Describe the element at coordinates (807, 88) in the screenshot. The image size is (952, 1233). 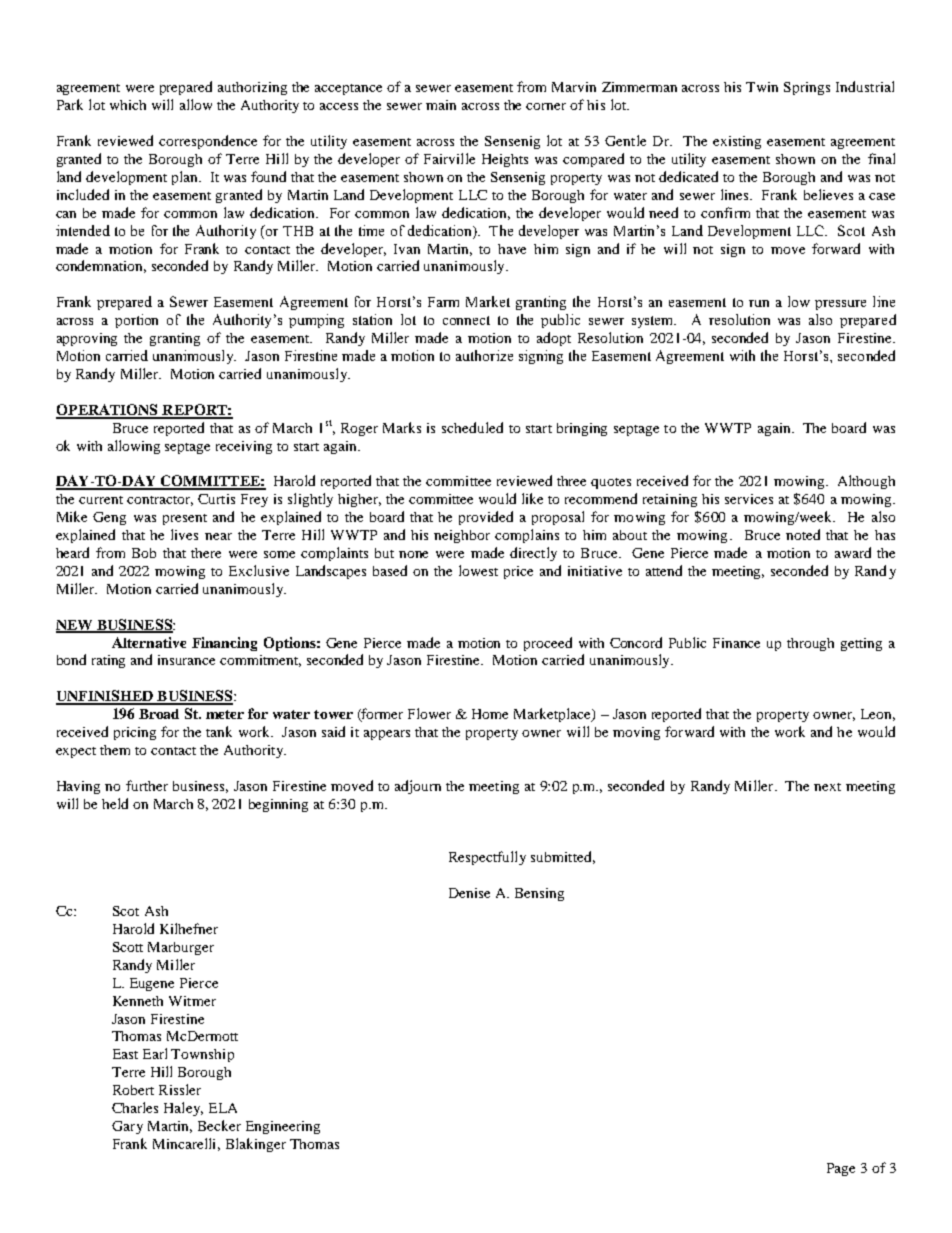
I see `Springs` at that location.
